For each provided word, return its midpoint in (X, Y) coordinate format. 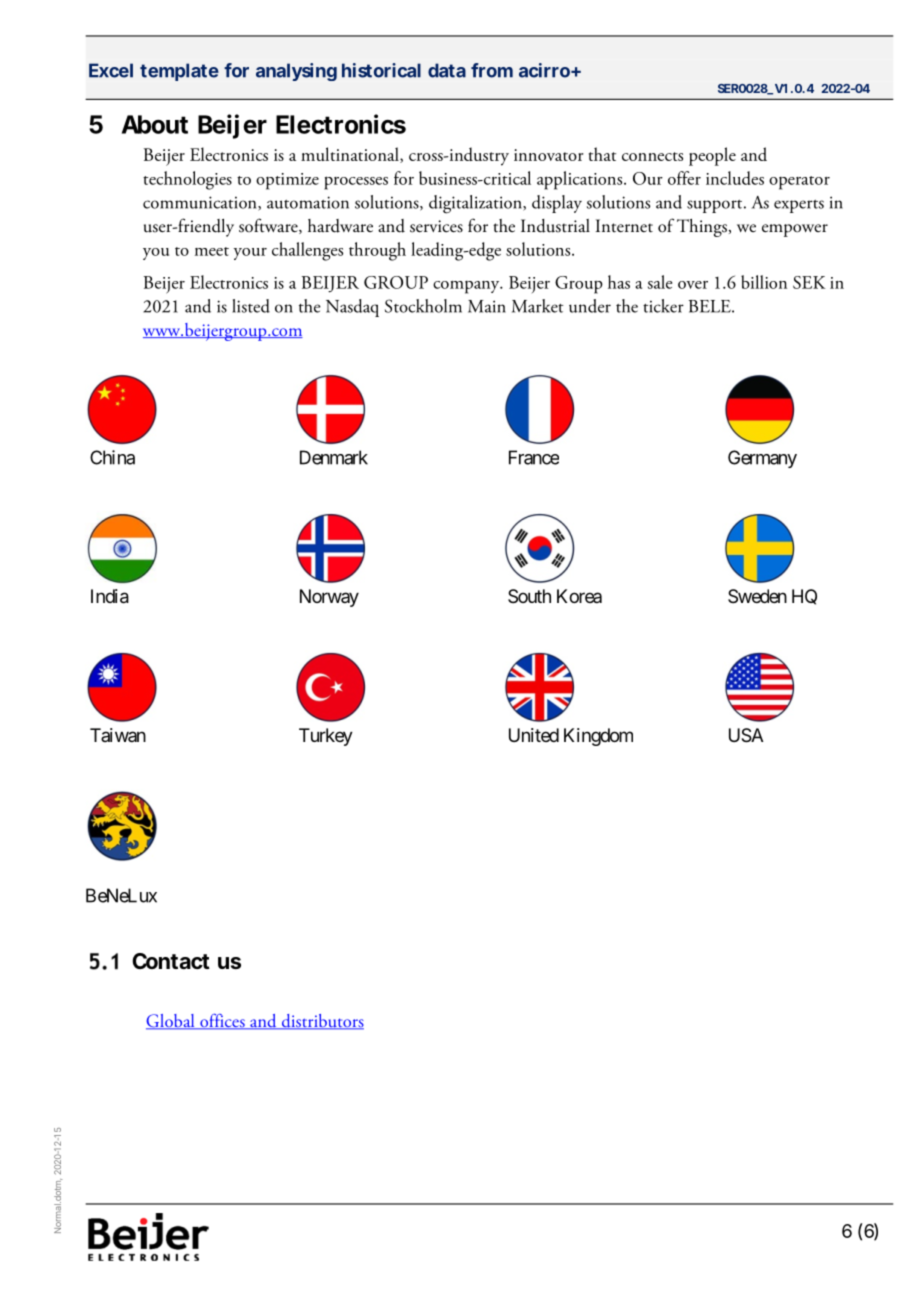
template (179, 72)
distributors (321, 1022)
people (712, 156)
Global (171, 1022)
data (447, 70)
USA (746, 735)
